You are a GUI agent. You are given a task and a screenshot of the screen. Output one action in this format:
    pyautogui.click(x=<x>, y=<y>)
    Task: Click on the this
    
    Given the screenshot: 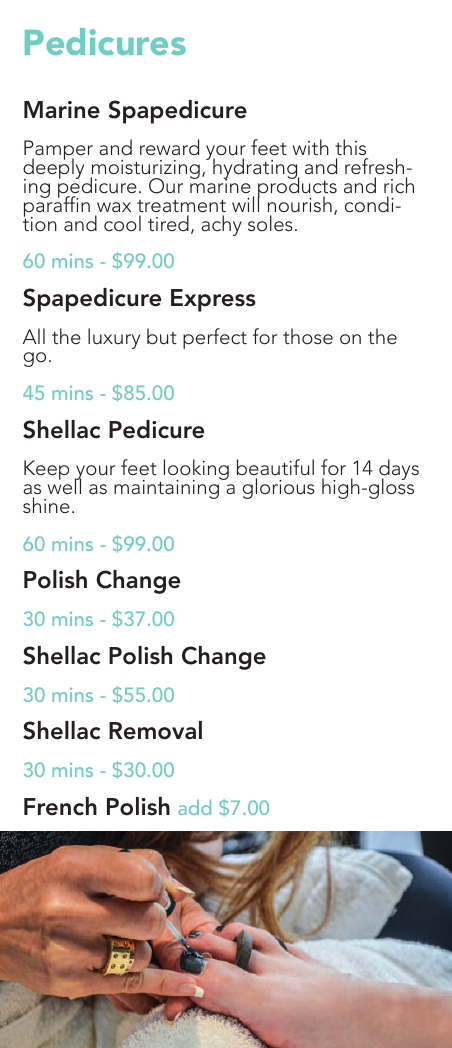 What is the action you would take?
    pyautogui.click(x=350, y=147)
